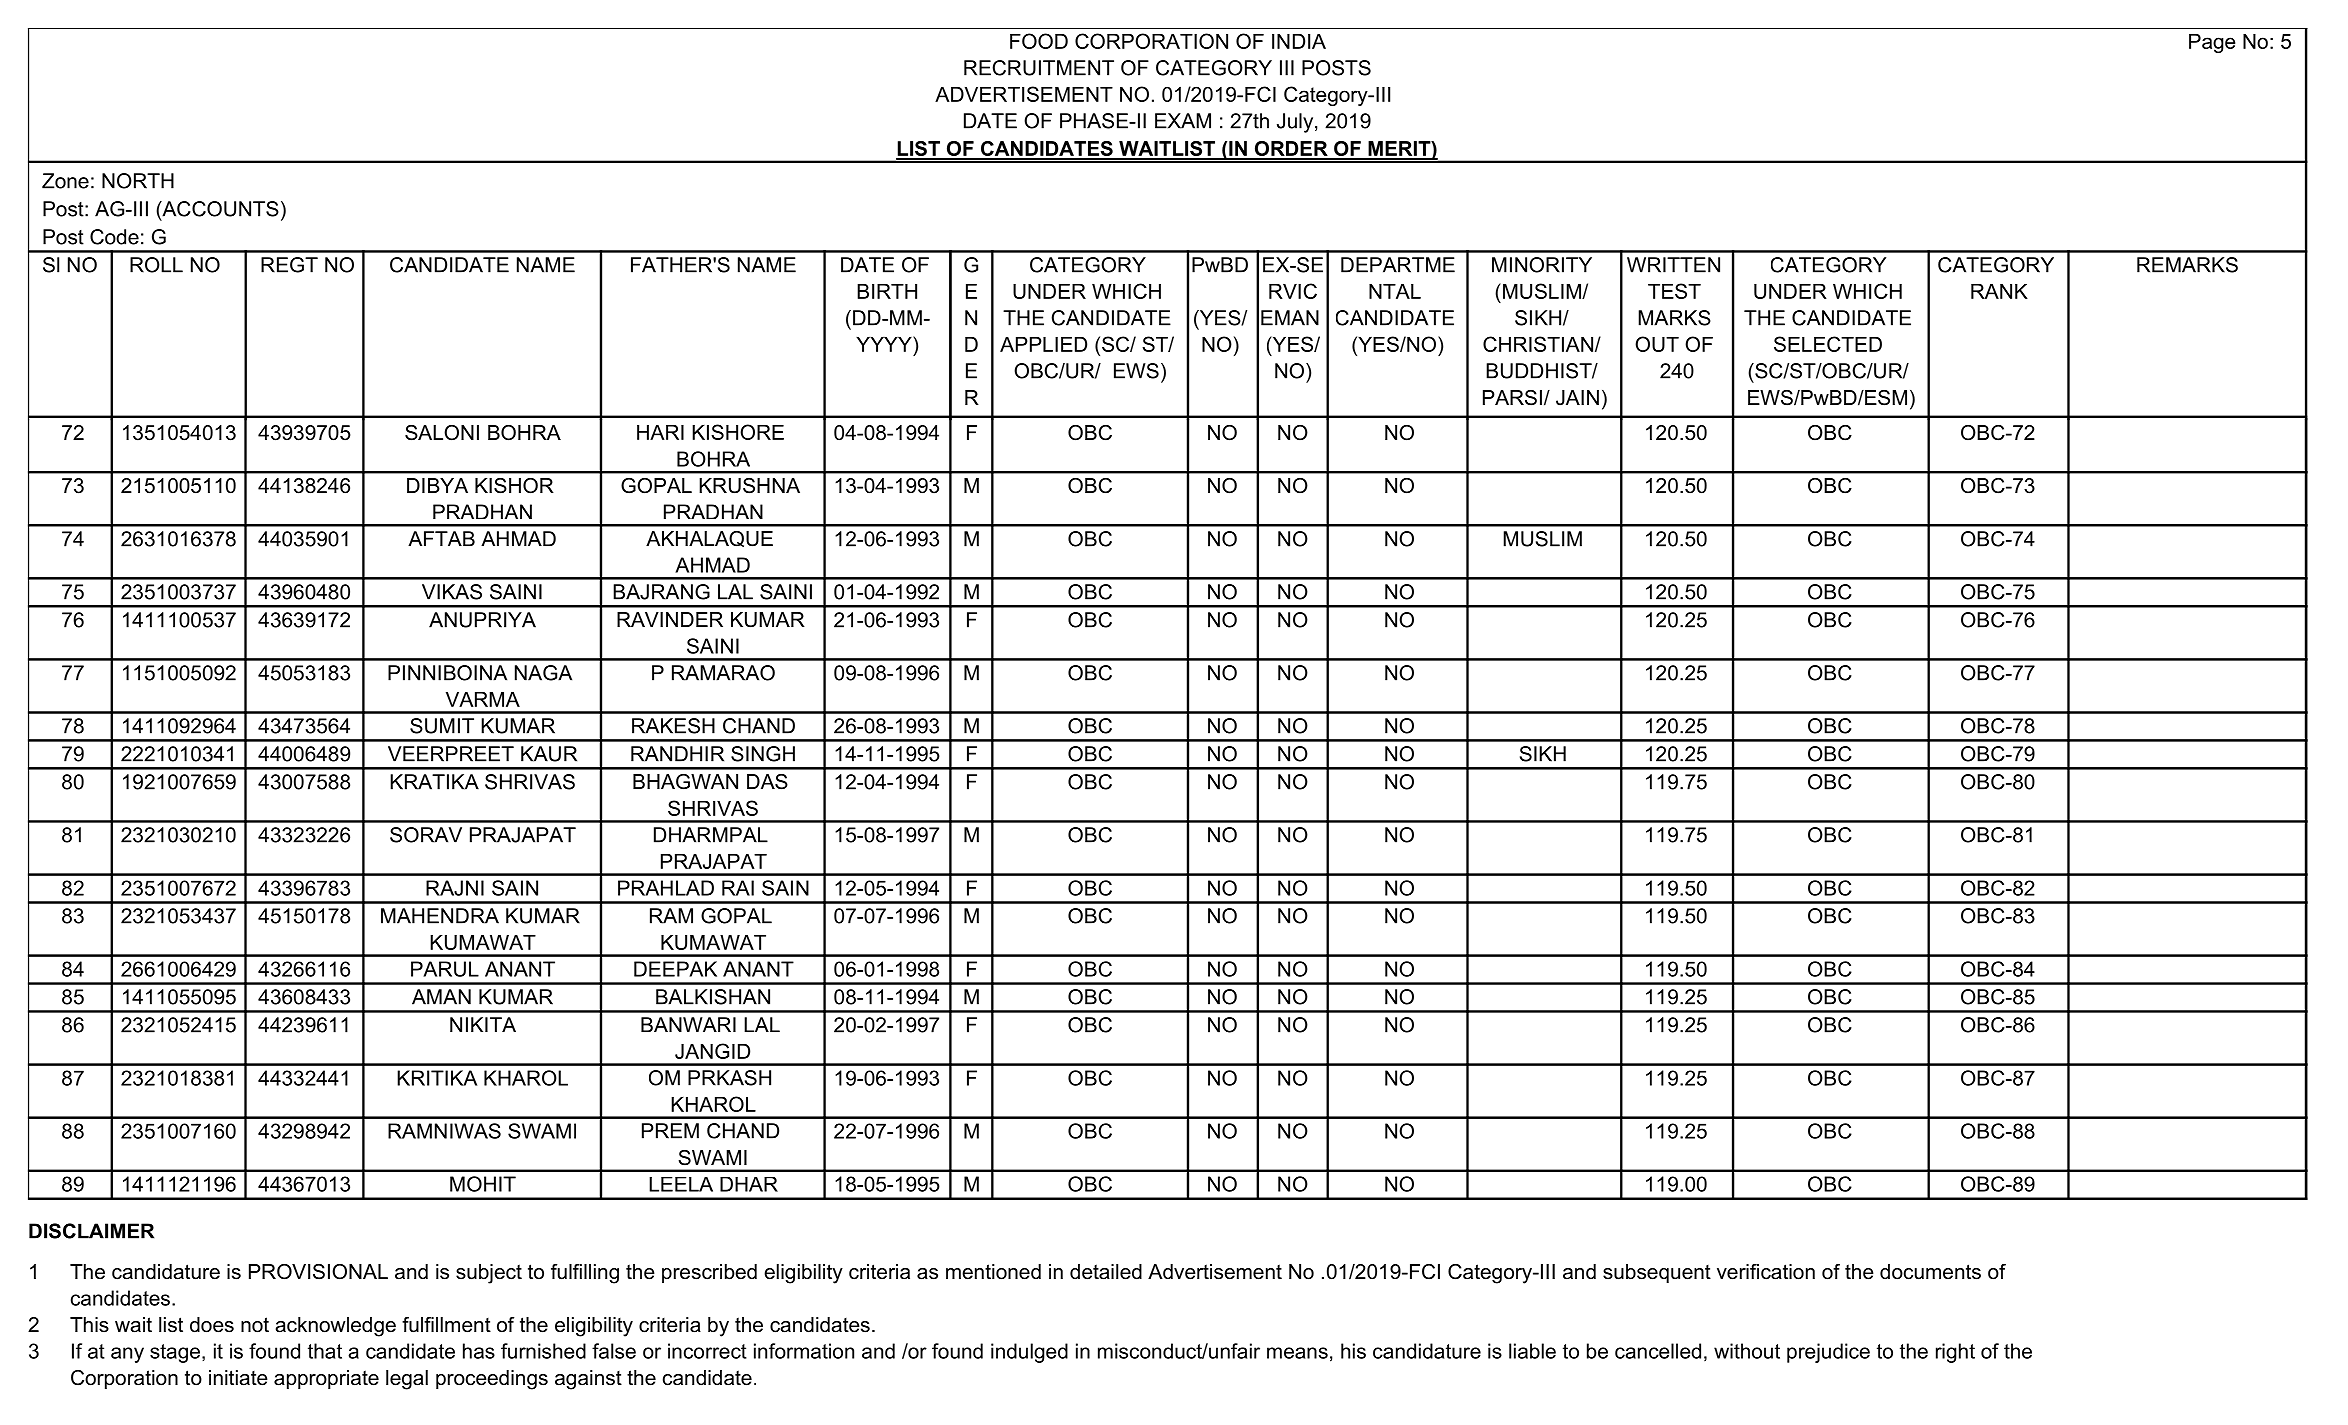  Describe the element at coordinates (1029, 1353) in the screenshot. I see `indulged` at that location.
